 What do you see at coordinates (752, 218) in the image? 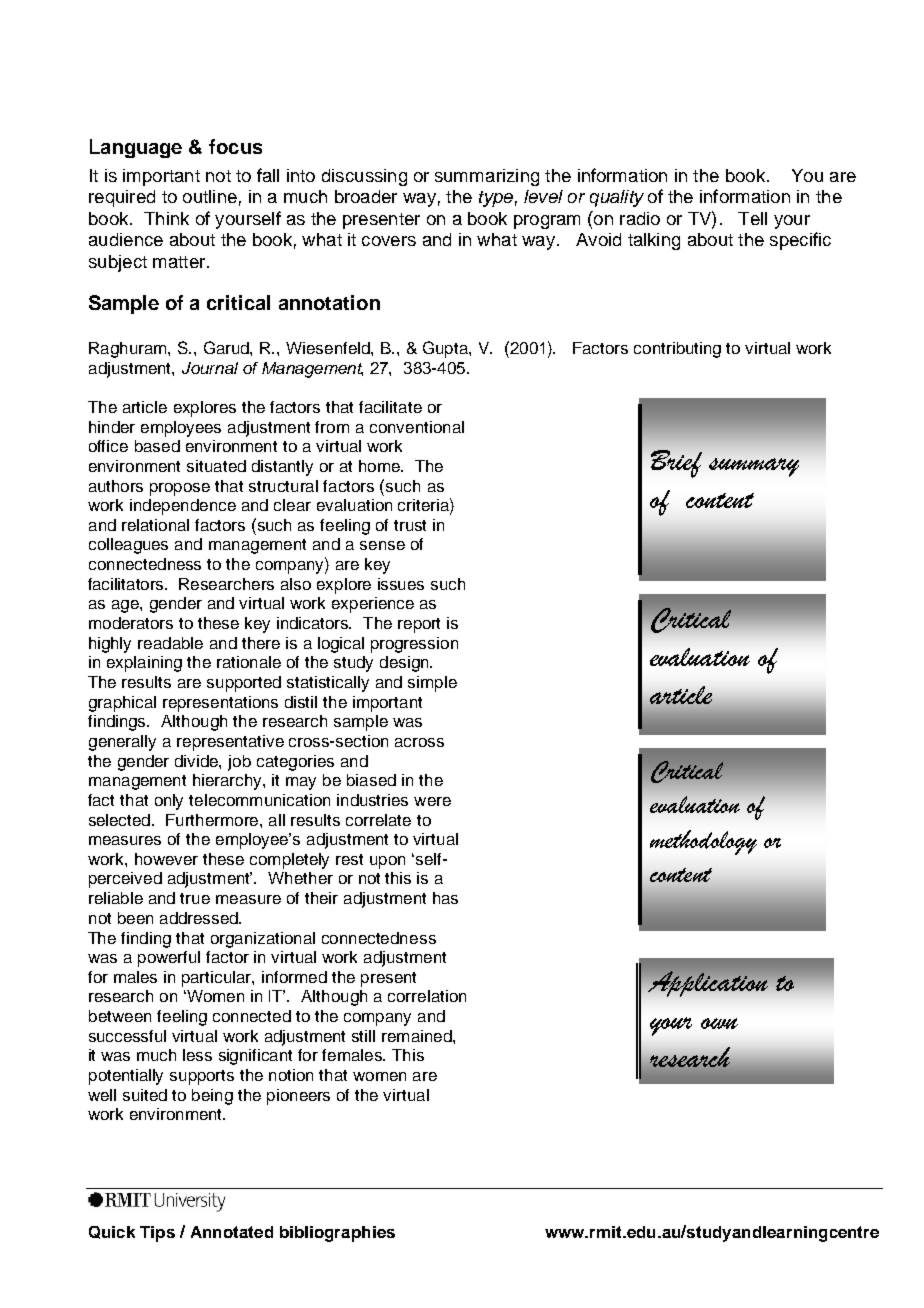
I see `Tell` at bounding box center [752, 218].
